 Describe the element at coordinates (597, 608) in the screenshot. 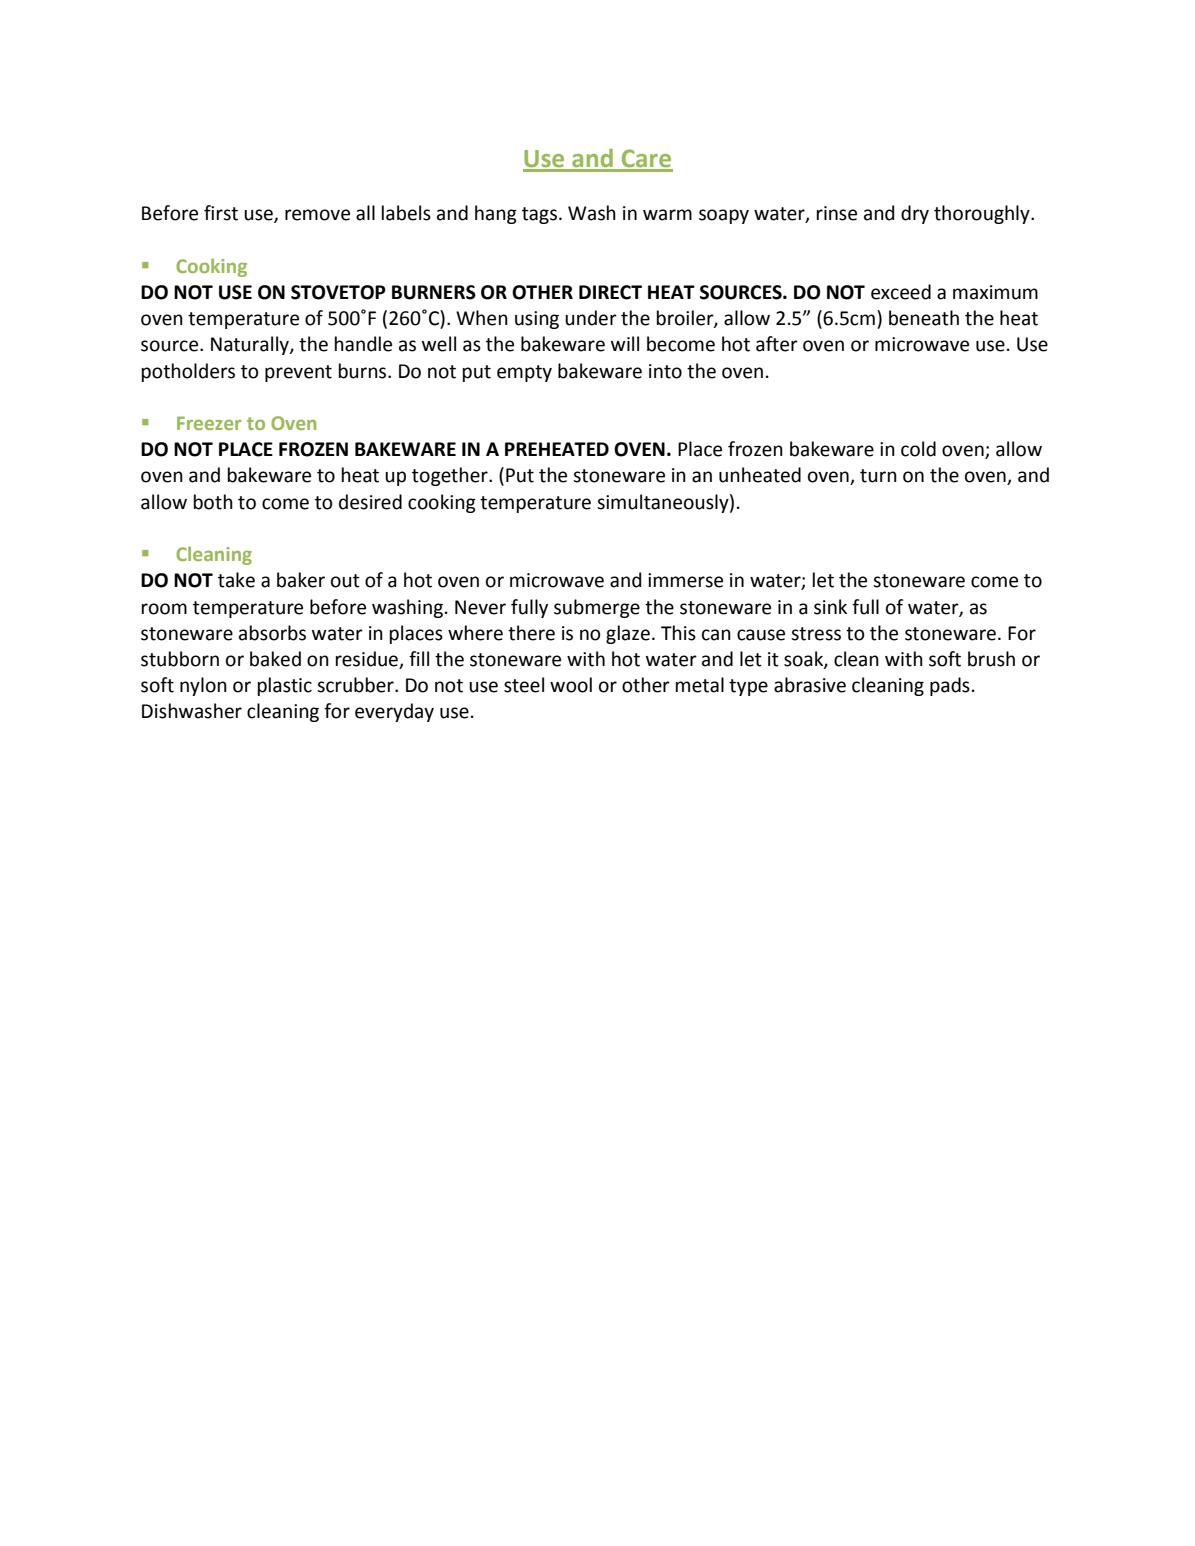

I see `submerge` at that location.
